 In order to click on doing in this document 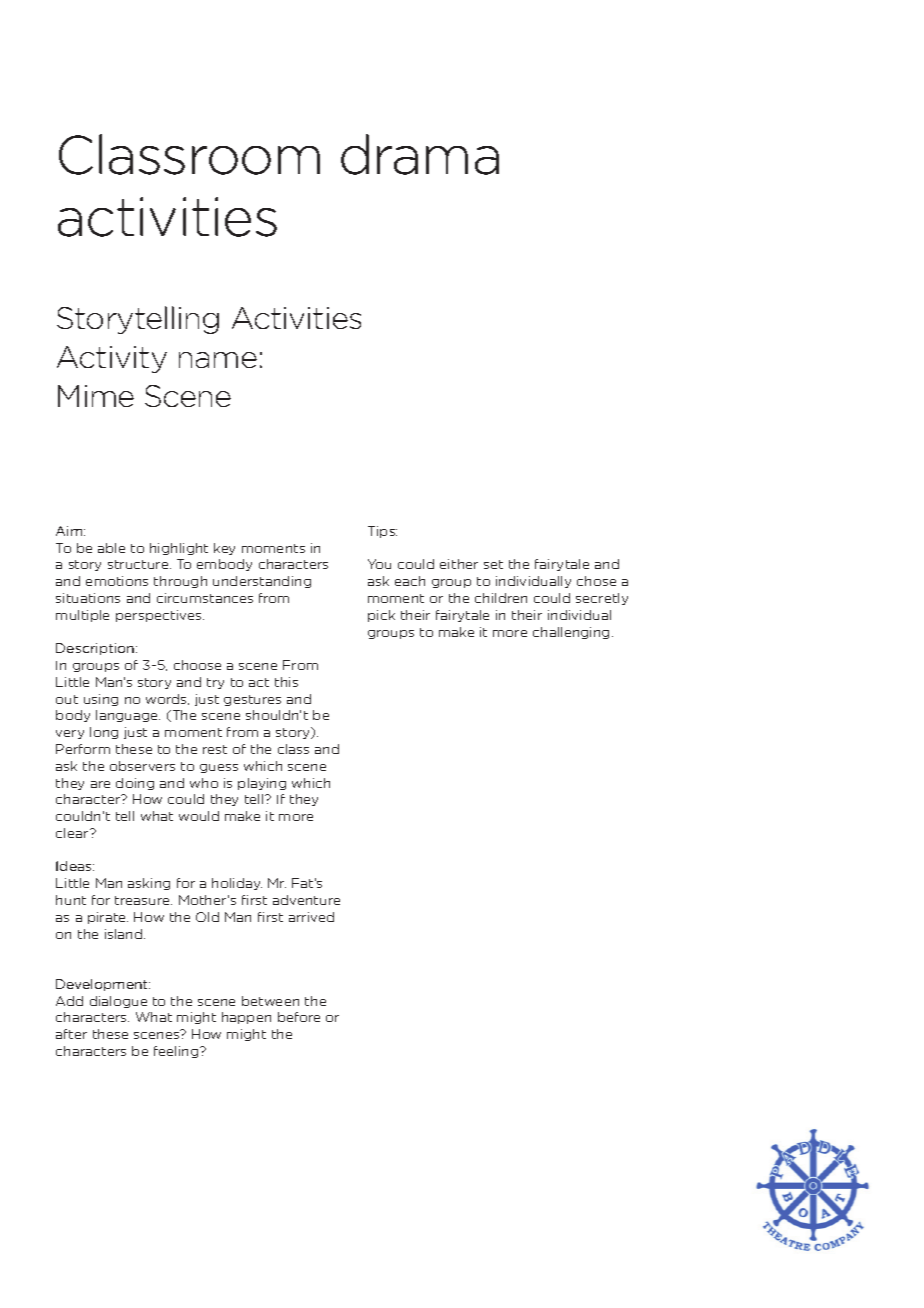, I will do `click(135, 784)`.
